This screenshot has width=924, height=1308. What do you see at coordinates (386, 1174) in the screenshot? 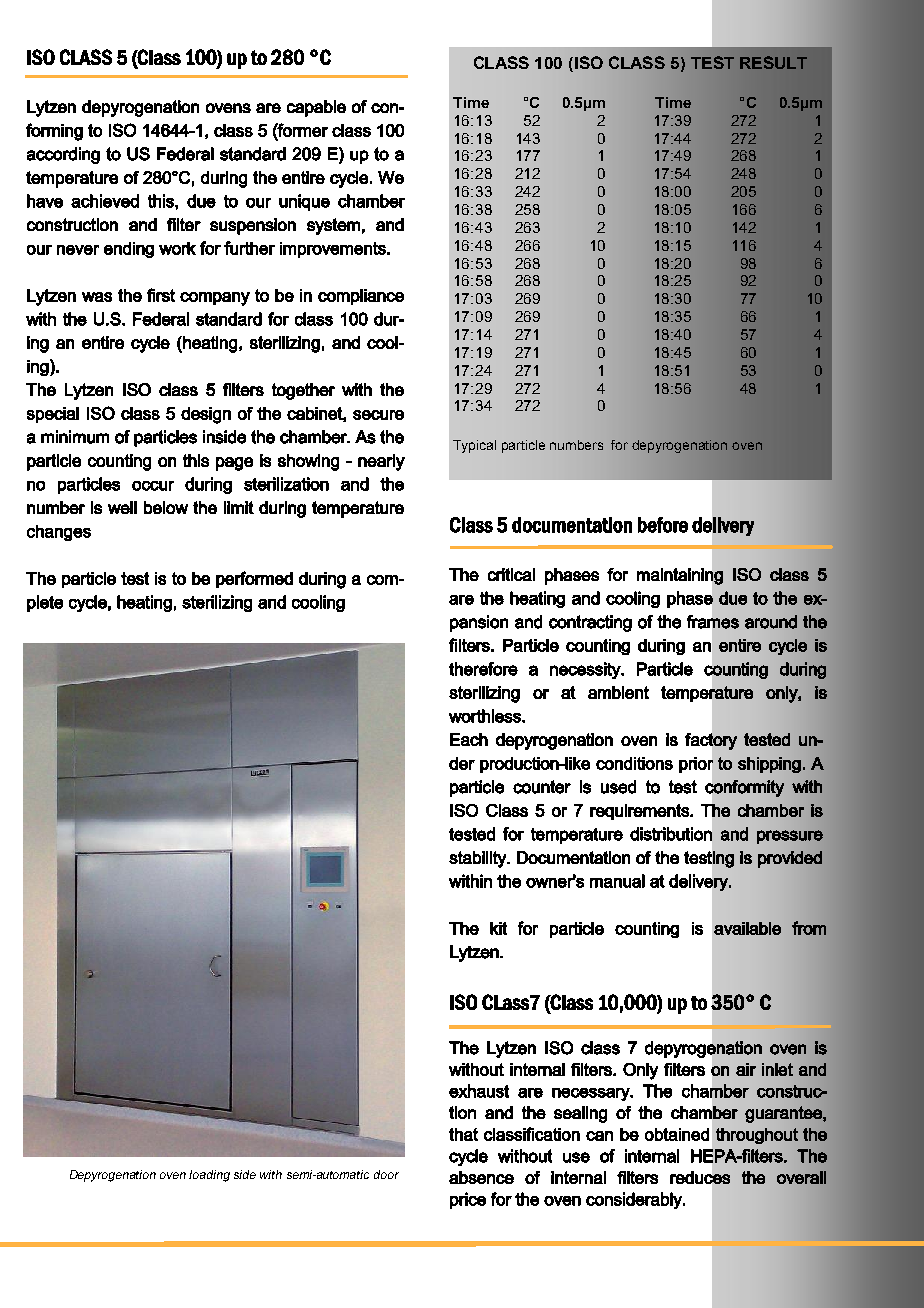
I see `door` at bounding box center [386, 1174].
